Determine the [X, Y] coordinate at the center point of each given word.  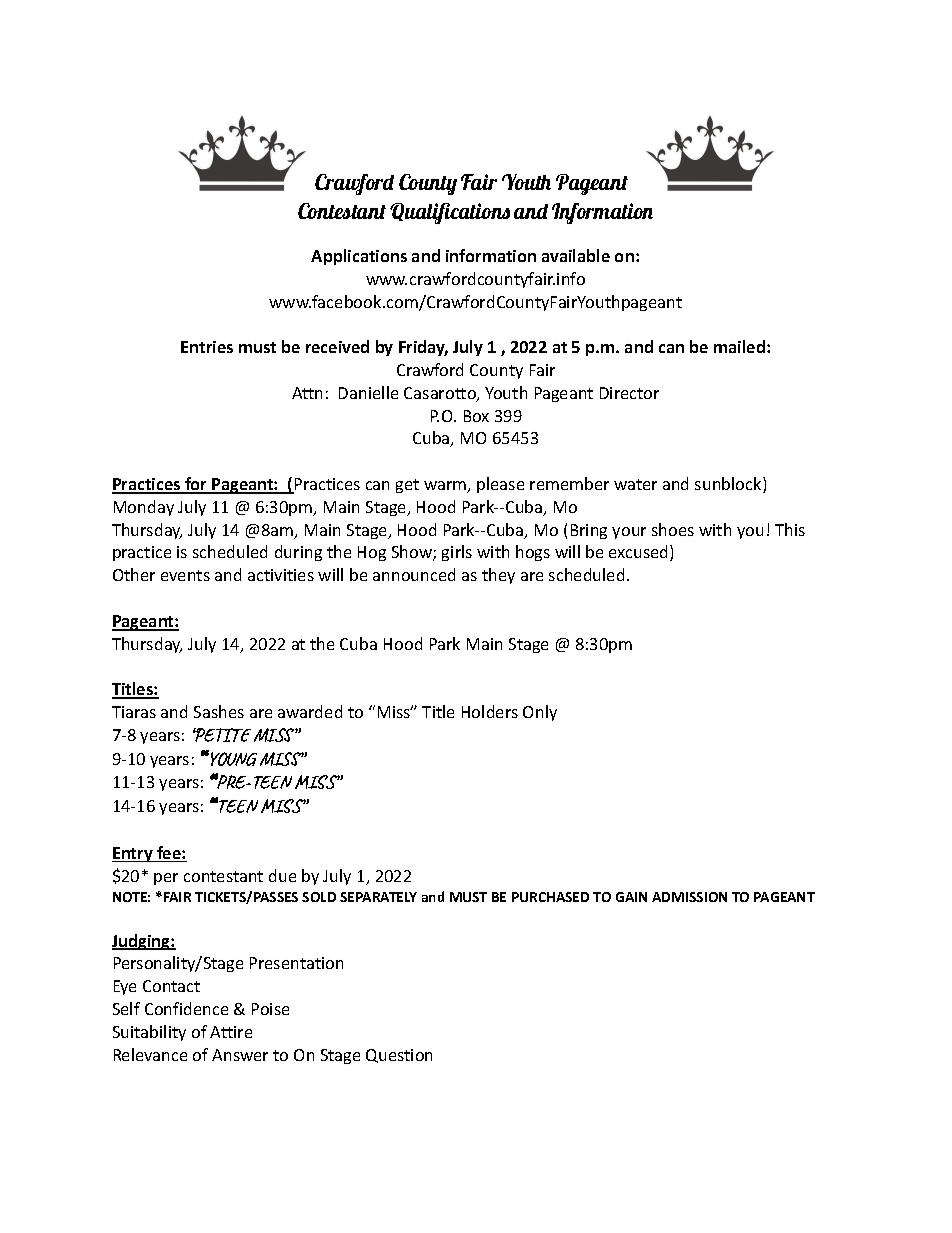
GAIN [631, 897]
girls [457, 553]
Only [540, 713]
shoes [673, 529]
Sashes [219, 711]
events [185, 575]
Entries [207, 347]
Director [629, 393]
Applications [359, 257]
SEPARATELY [378, 897]
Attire [231, 1032]
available [576, 255]
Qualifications [450, 213]
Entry [133, 854]
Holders [490, 711]
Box [476, 416]
